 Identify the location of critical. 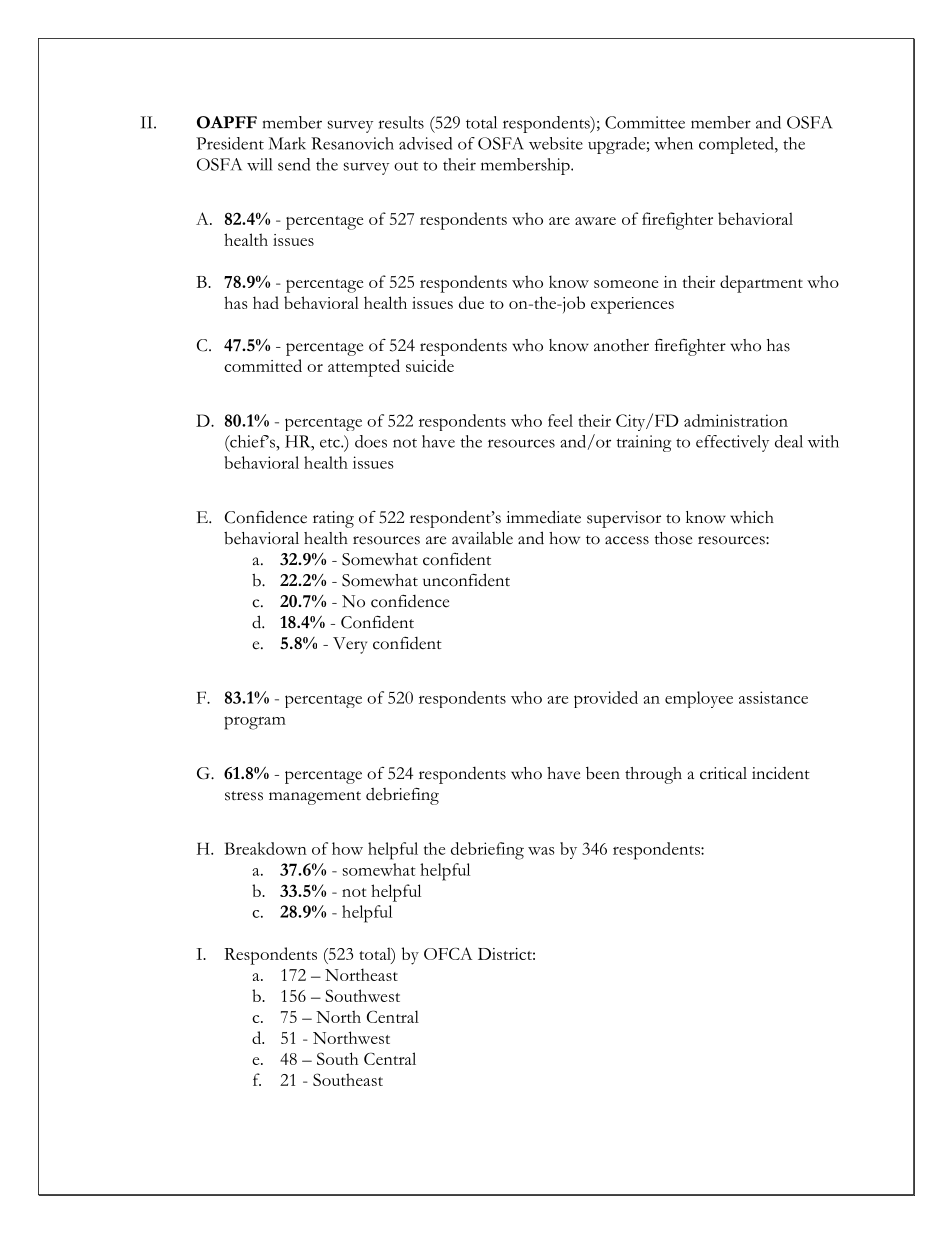
(723, 773).
